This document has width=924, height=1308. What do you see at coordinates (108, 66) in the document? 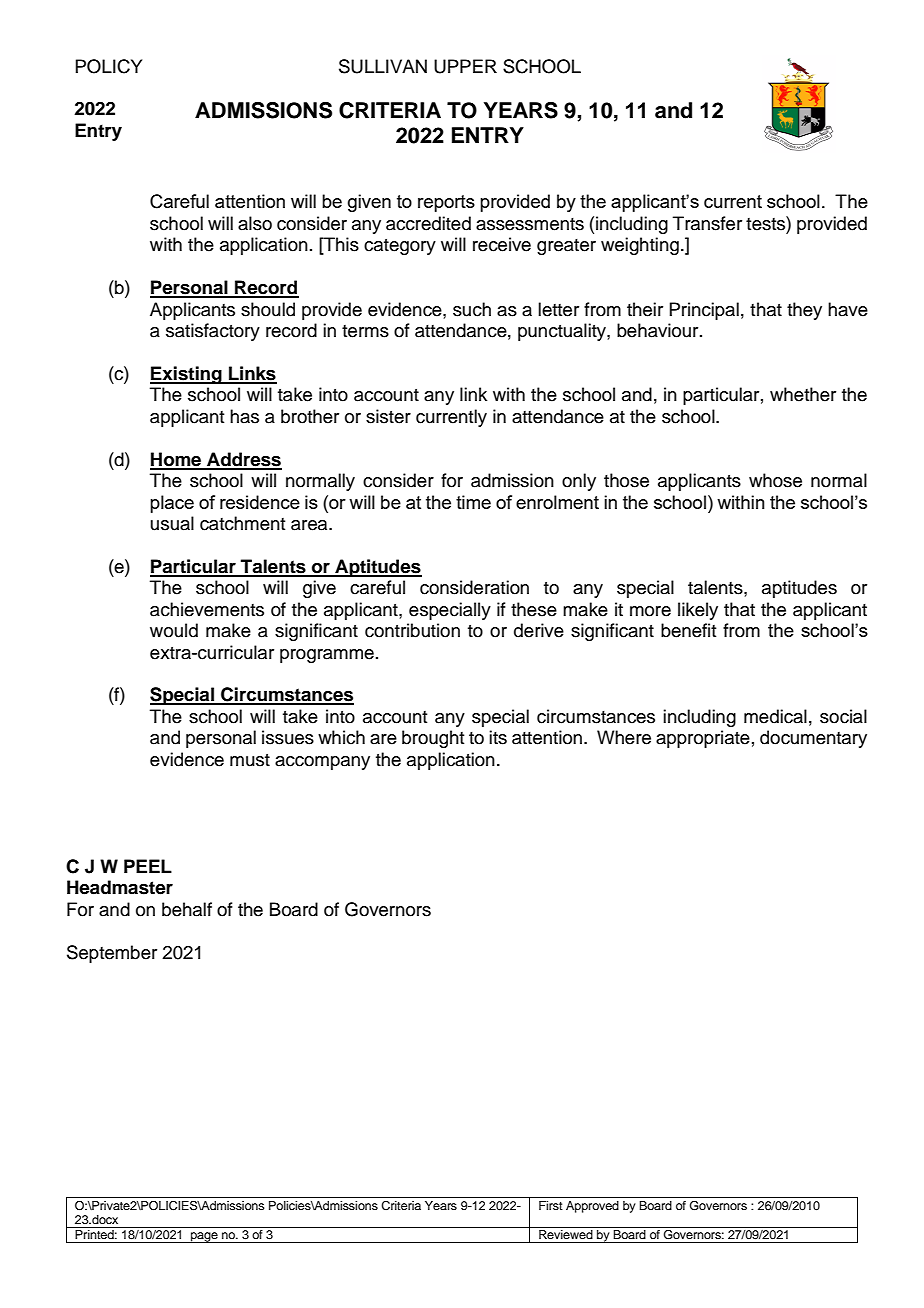
I see `POLICY` at bounding box center [108, 66].
